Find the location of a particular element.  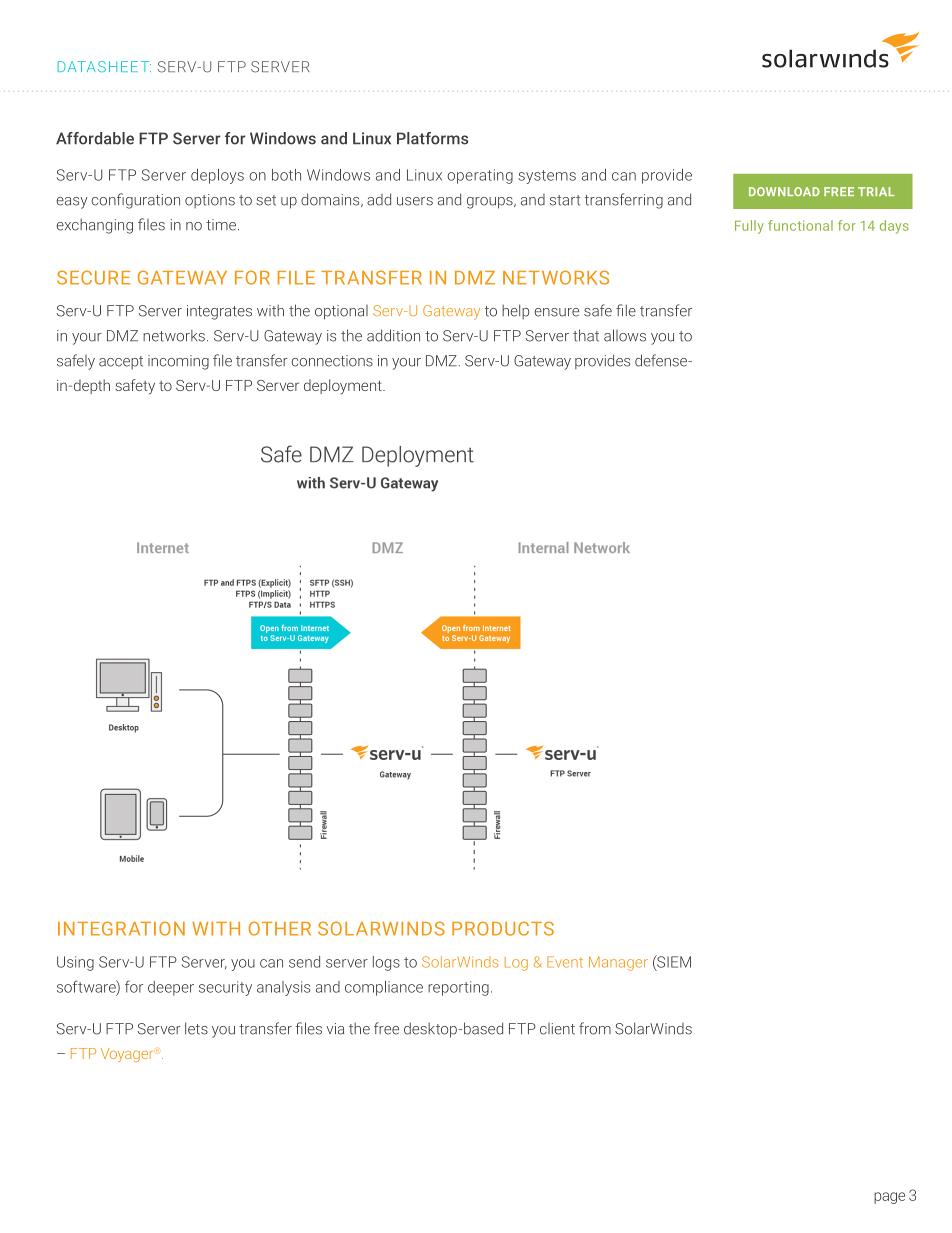

client is located at coordinates (557, 1029).
